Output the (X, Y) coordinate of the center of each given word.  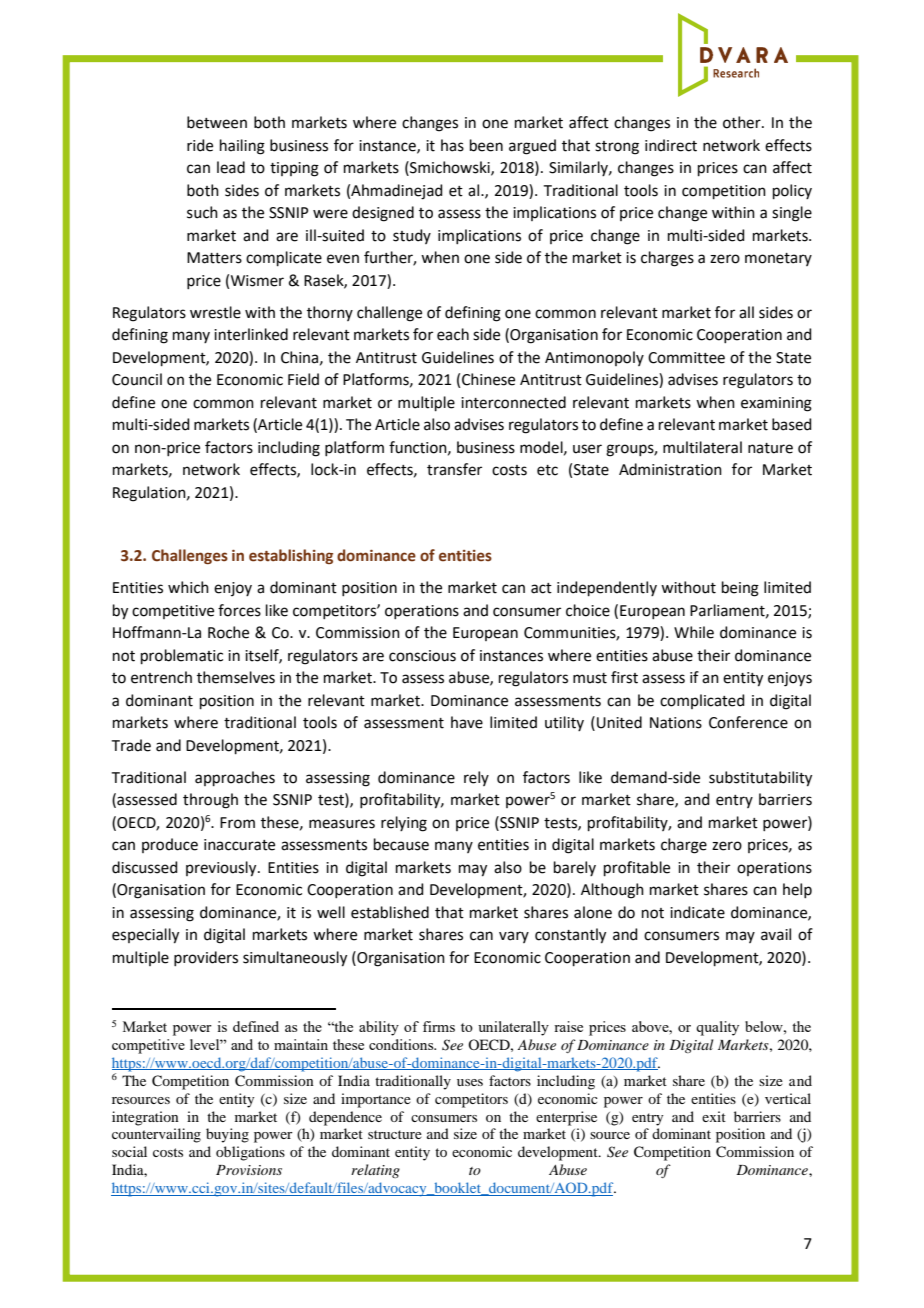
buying (227, 1135)
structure (395, 1134)
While (694, 632)
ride (200, 145)
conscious (422, 656)
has (452, 145)
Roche (228, 632)
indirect (671, 145)
